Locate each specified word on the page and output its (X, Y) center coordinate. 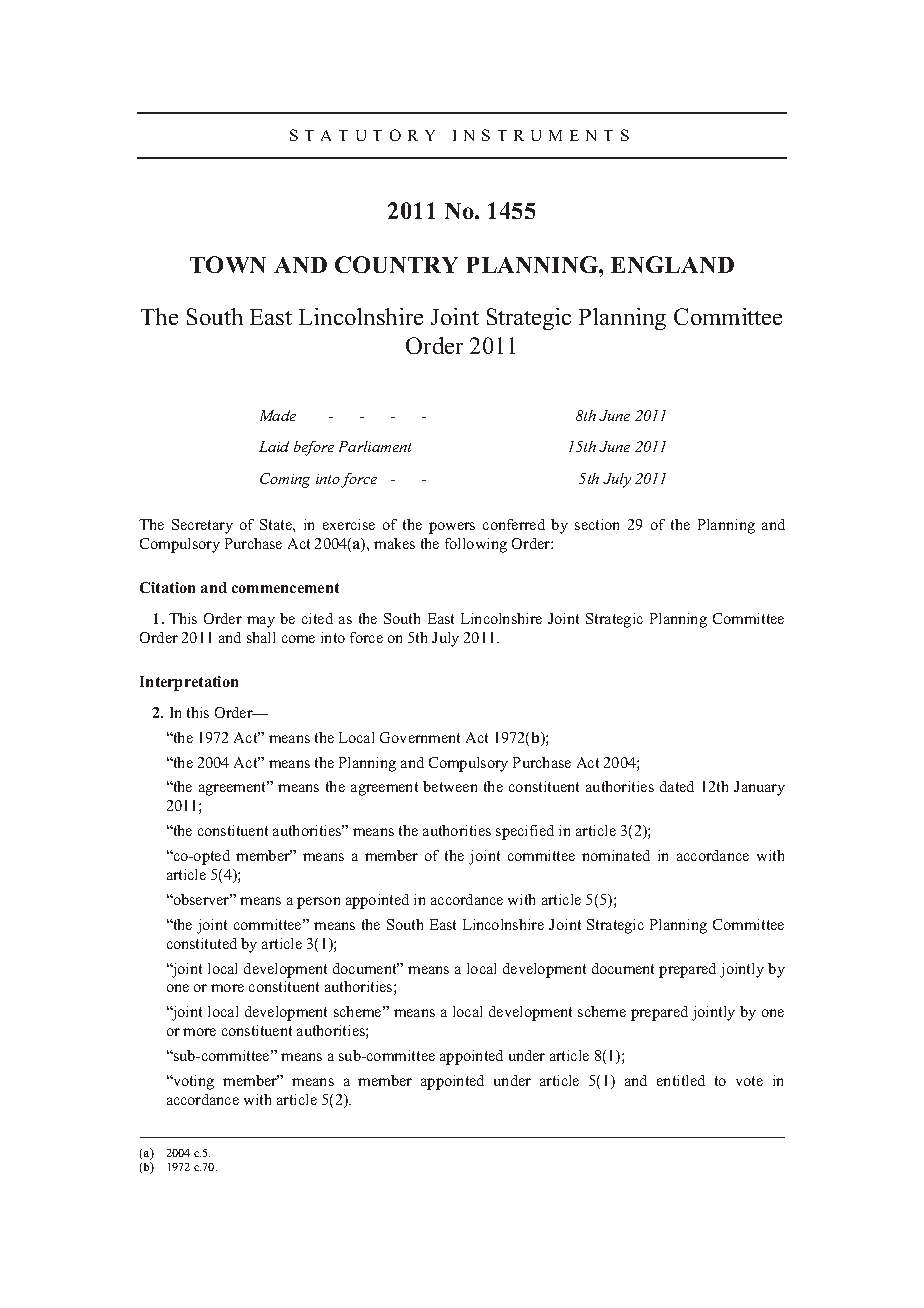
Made (278, 415)
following (476, 545)
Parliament (375, 446)
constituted (202, 943)
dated (677, 786)
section (597, 524)
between (450, 786)
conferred (514, 524)
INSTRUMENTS (541, 135)
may (261, 622)
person (318, 903)
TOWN (228, 264)
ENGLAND (672, 264)
